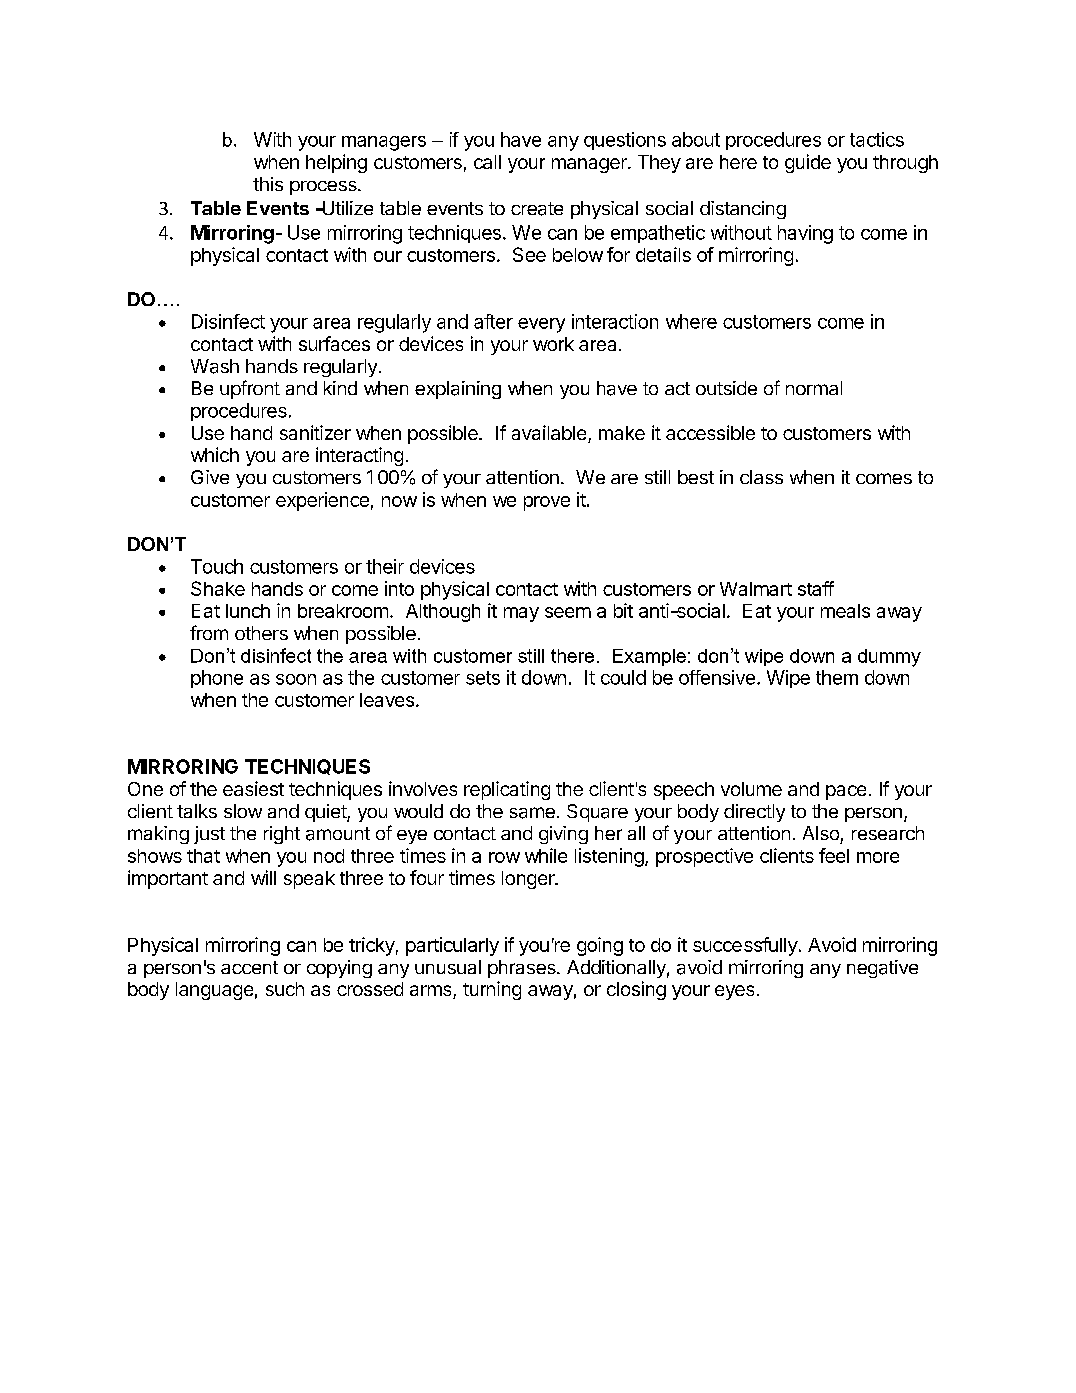  Describe the element at coordinates (808, 163) in the image. I see `guide` at that location.
